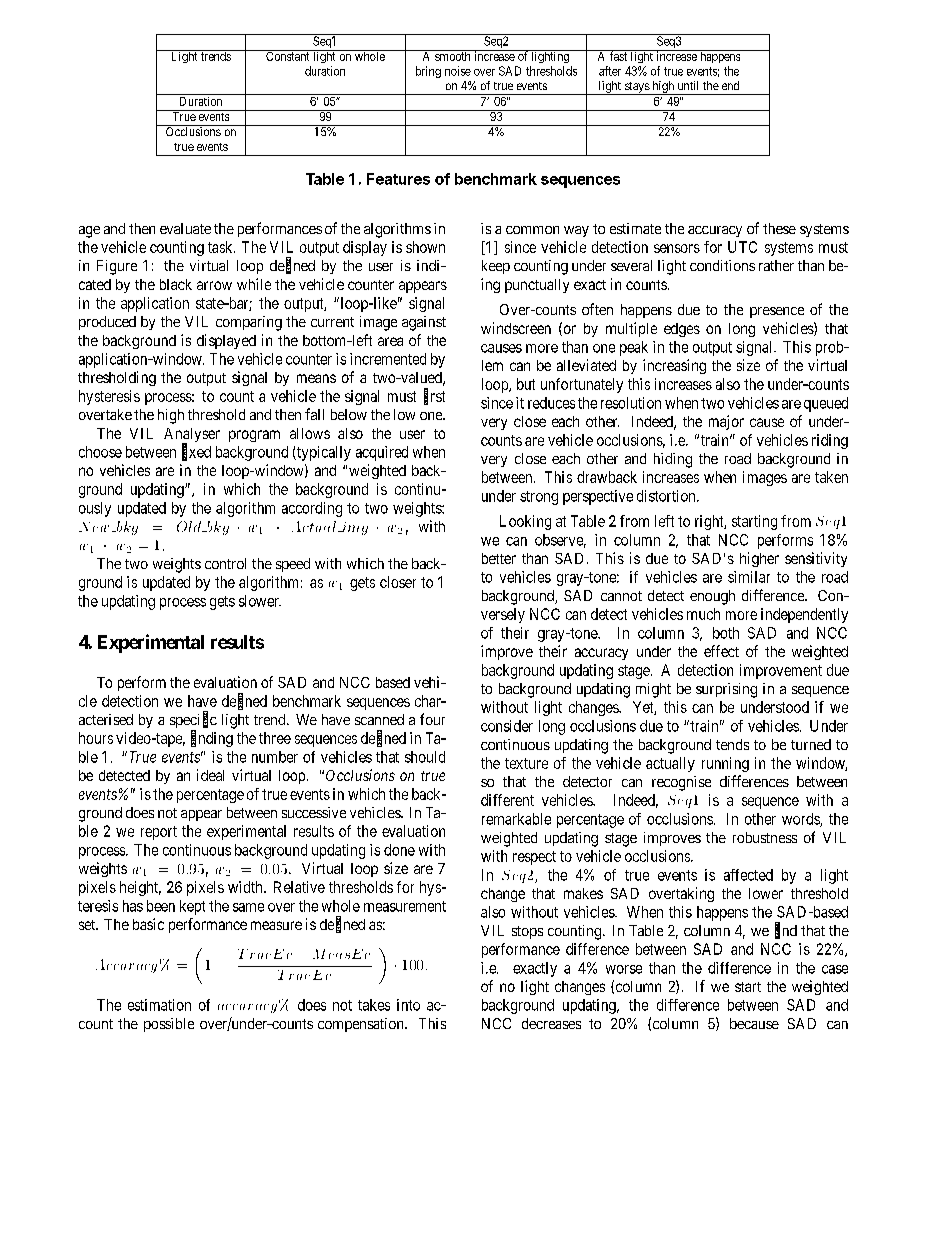  I want to click on noise, so click(458, 71).
